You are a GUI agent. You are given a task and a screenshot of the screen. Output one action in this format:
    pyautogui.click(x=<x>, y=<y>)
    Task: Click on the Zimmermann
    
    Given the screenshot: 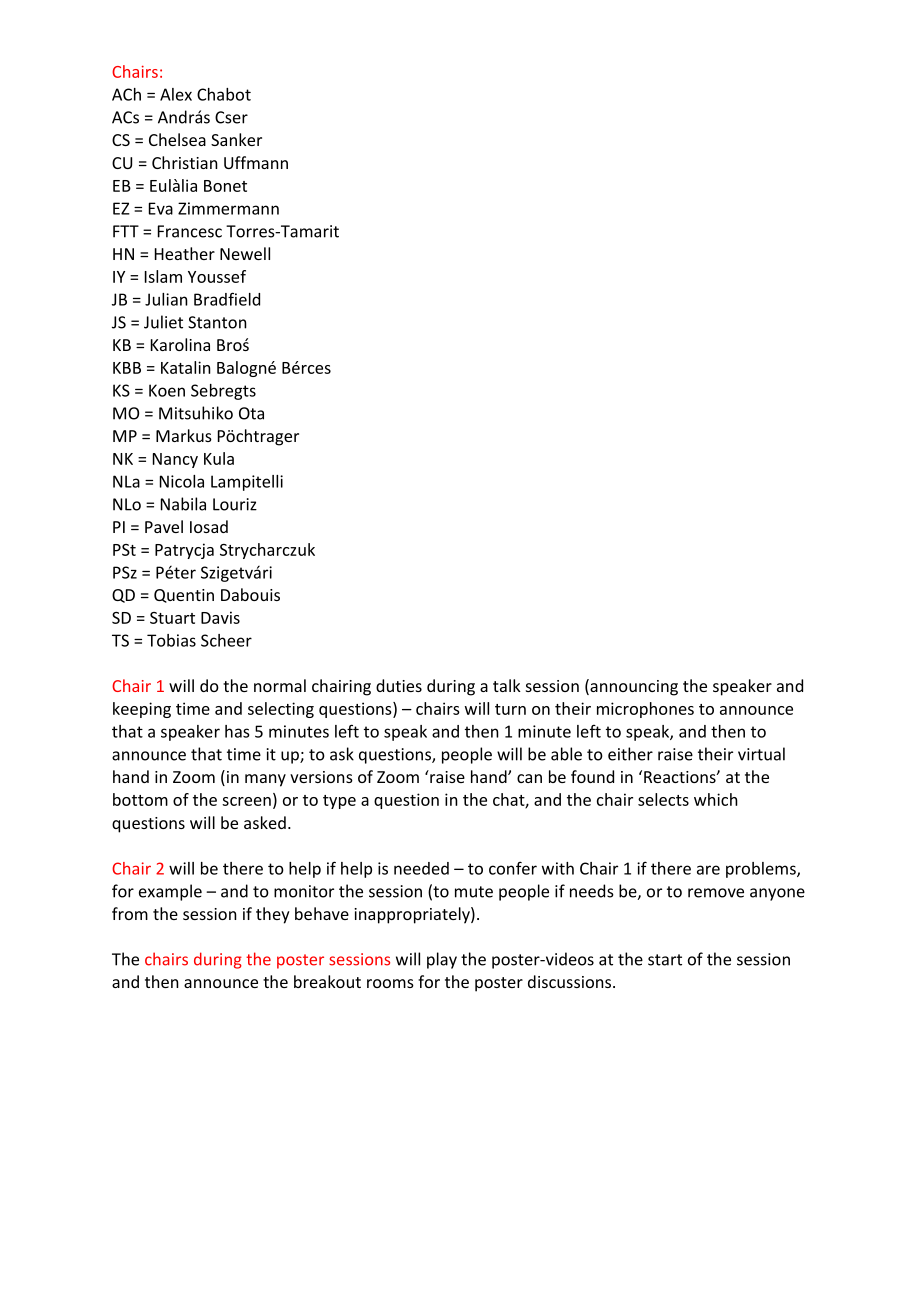 What is the action you would take?
    pyautogui.click(x=228, y=208)
